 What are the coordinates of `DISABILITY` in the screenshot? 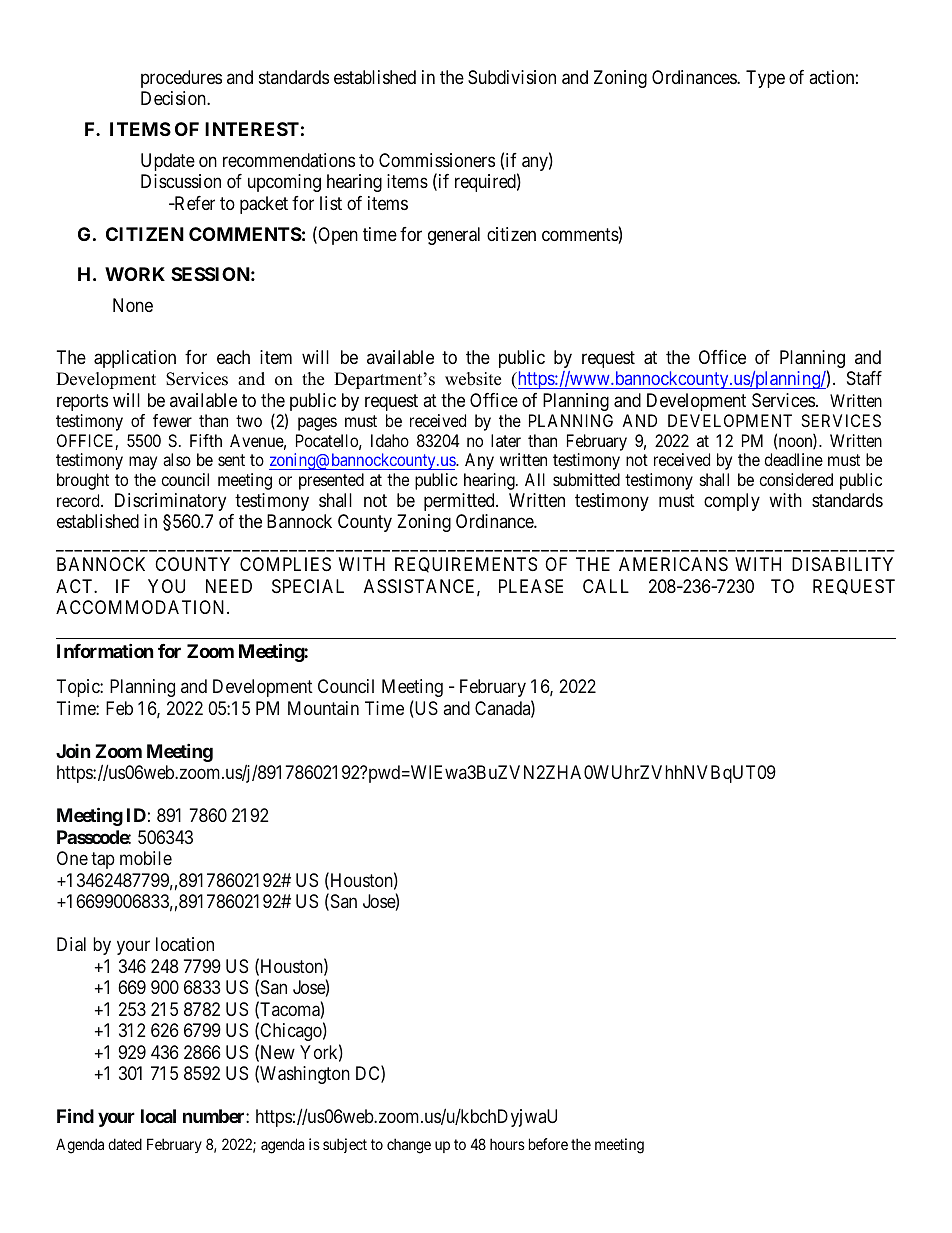 It's located at (842, 564).
